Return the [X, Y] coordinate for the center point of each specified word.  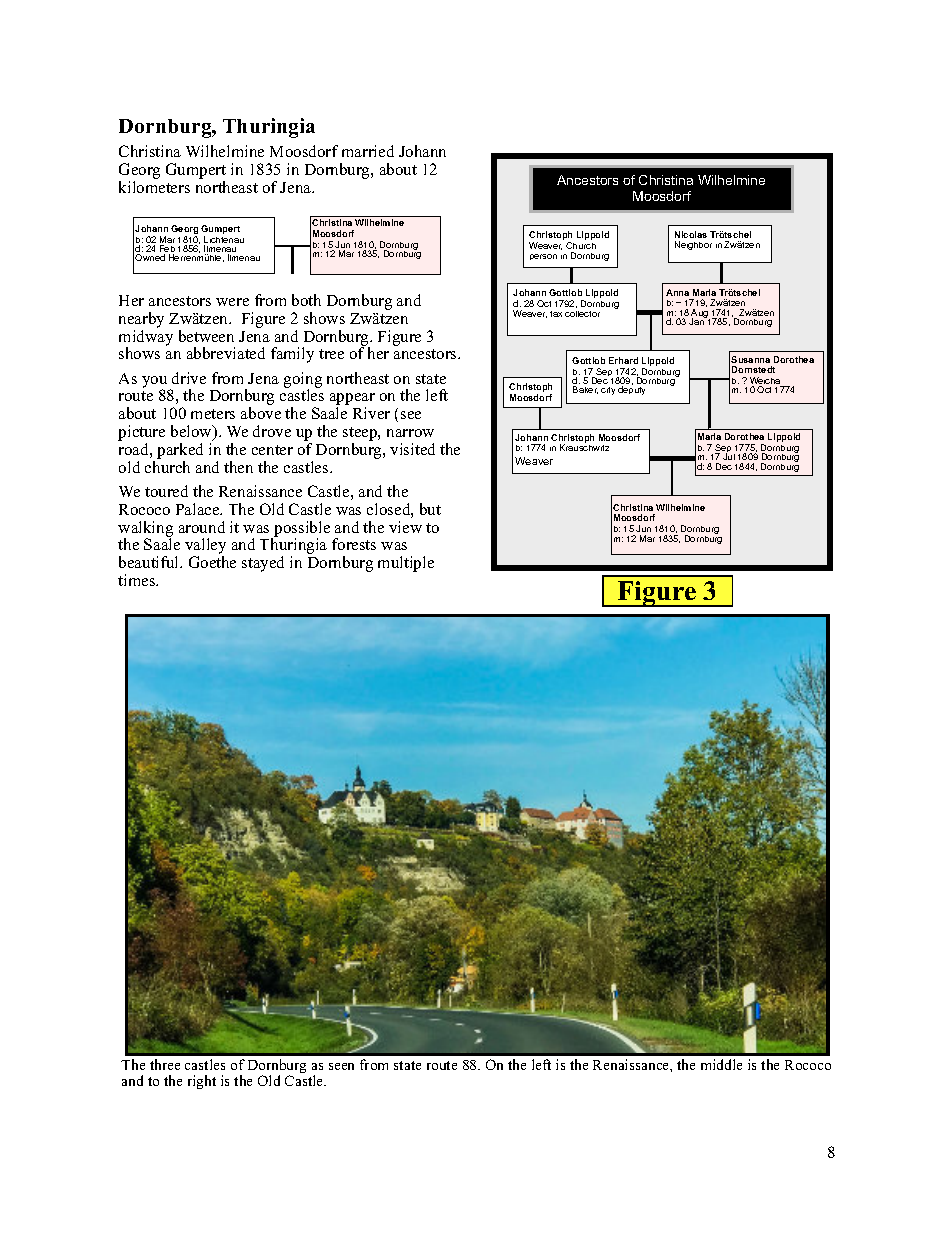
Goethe [212, 562]
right [202, 1082]
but [430, 509]
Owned [150, 257]
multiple [406, 564]
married [368, 151]
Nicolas [691, 234]
